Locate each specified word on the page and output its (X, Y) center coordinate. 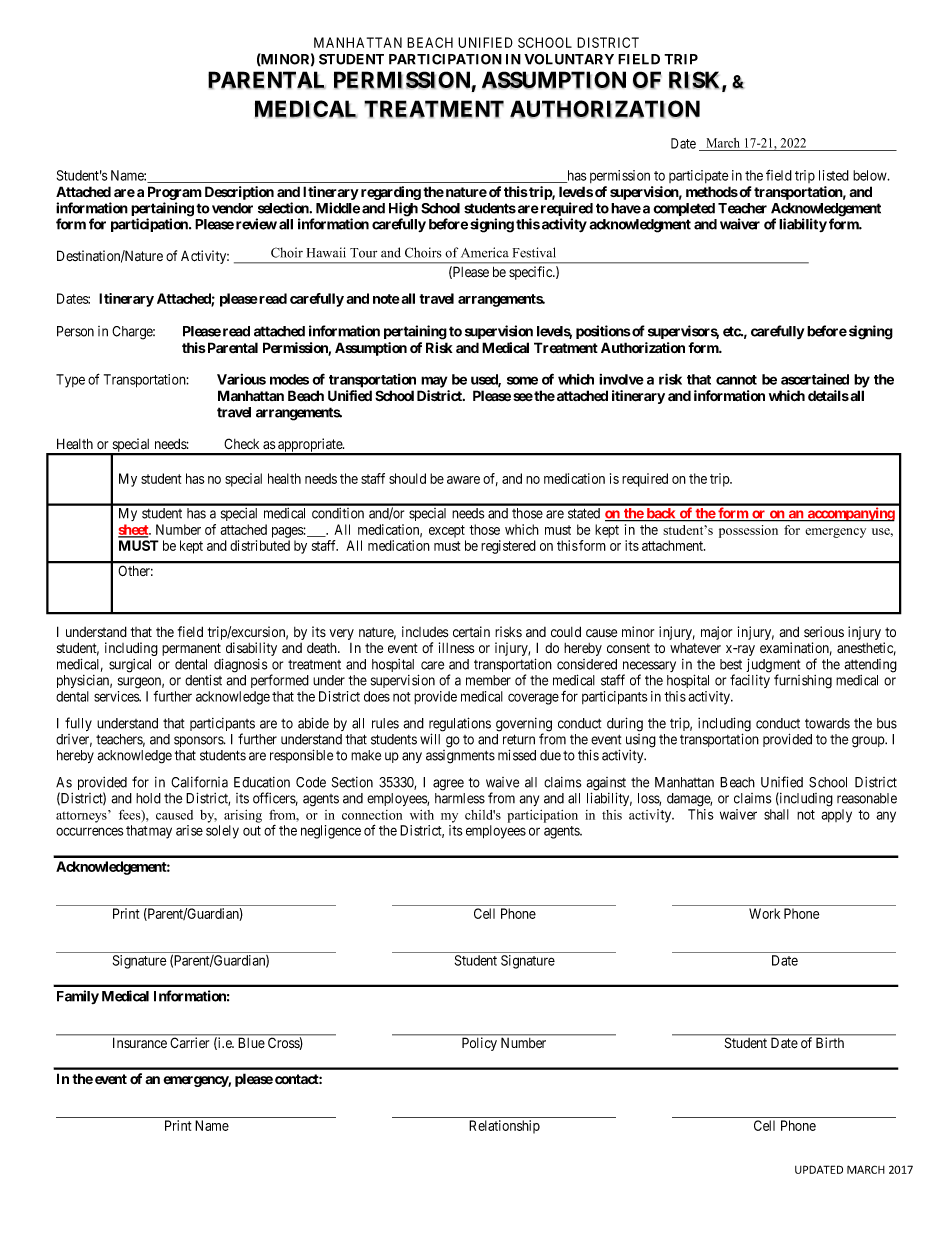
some (522, 380)
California (199, 782)
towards (827, 723)
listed (834, 175)
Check (241, 443)
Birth (830, 1042)
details (828, 396)
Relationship (504, 1127)
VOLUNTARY (569, 59)
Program (175, 193)
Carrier (190, 1042)
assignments (460, 757)
